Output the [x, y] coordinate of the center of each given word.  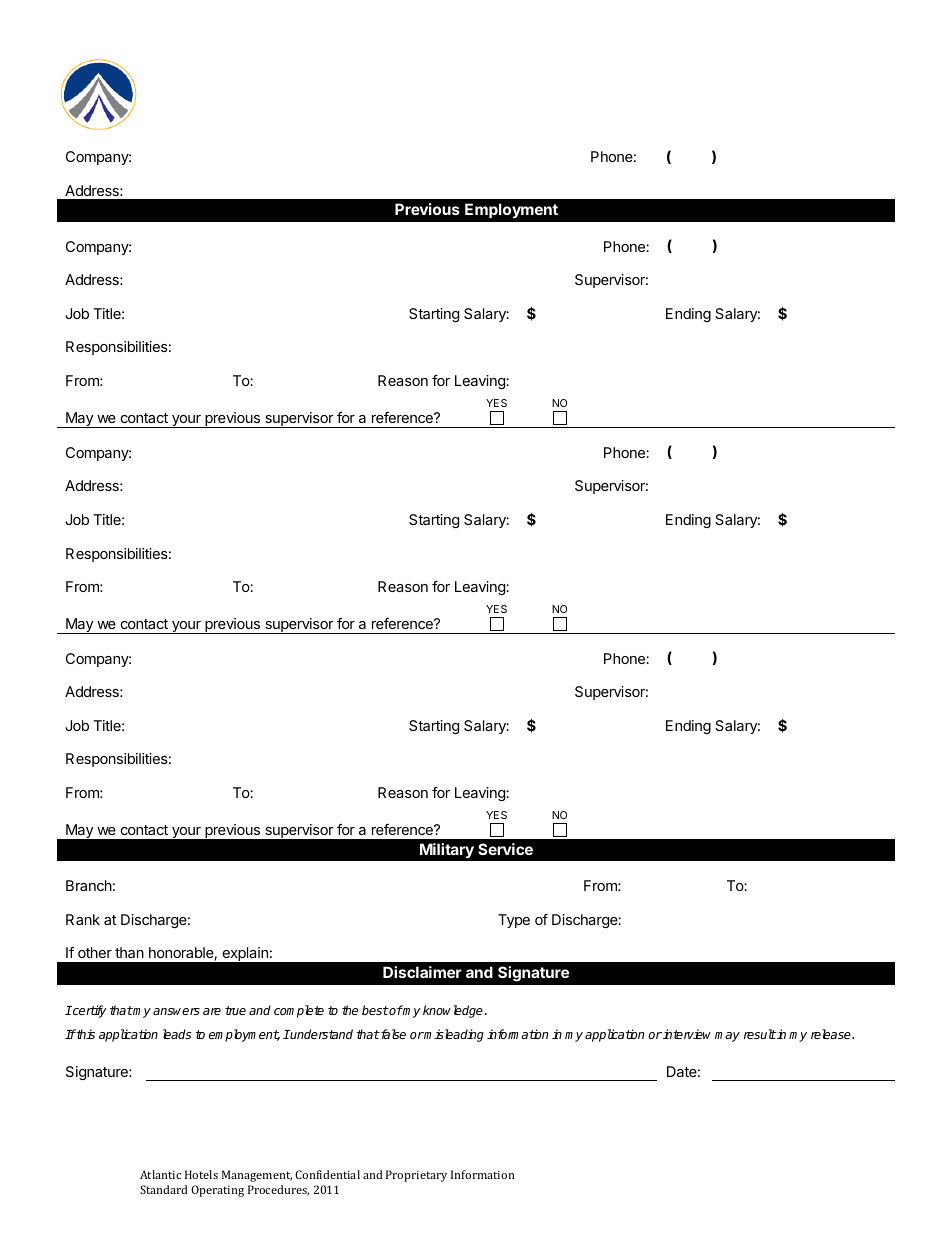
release [832, 1034]
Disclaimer [422, 972]
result [760, 1034]
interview [687, 1034]
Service [505, 849]
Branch [89, 885]
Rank [83, 919]
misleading [453, 1035]
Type [514, 921]
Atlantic [160, 1174]
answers [176, 1011]
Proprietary [416, 1176]
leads [177, 1034]
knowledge [454, 1011]
